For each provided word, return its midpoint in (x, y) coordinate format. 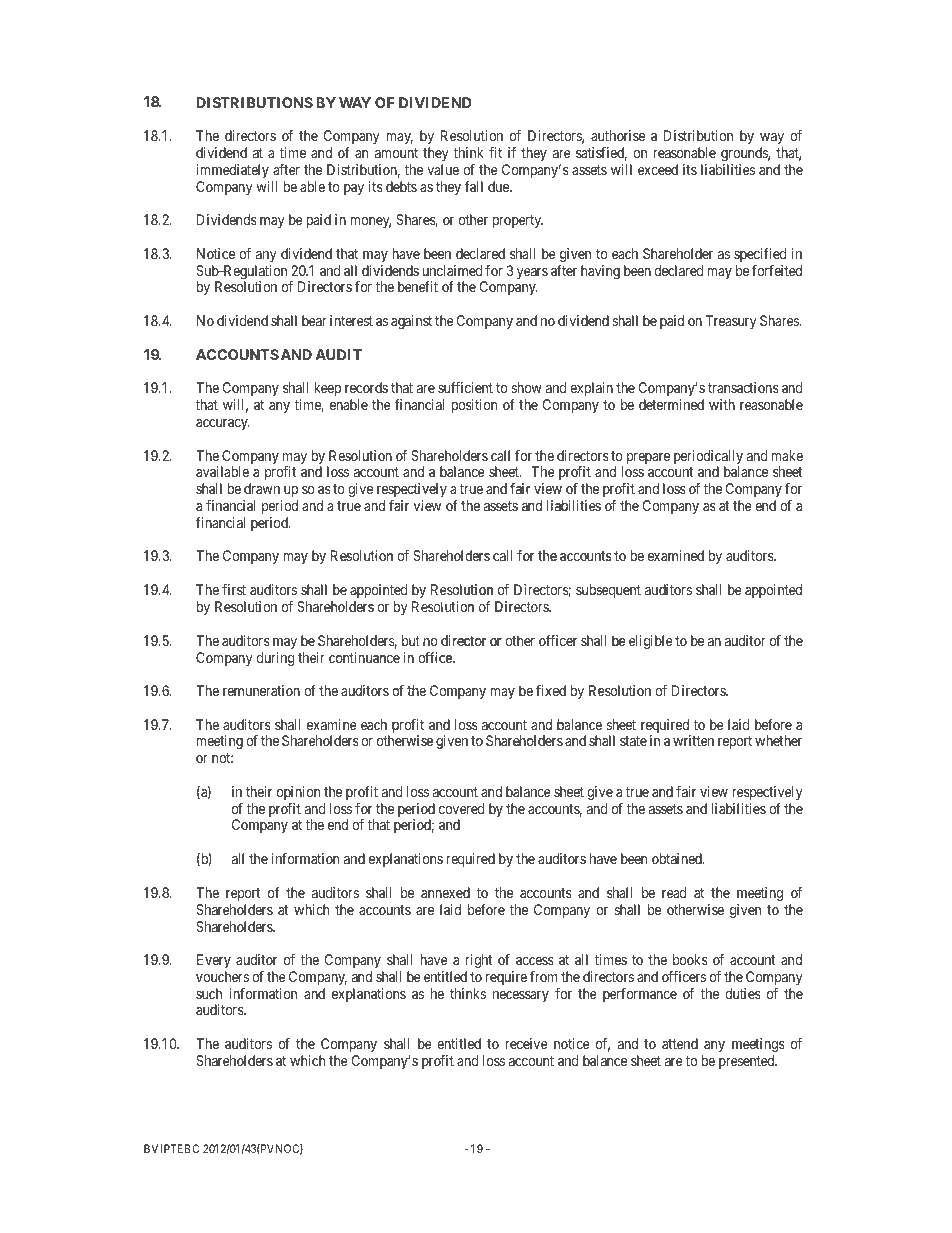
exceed (658, 169)
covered (461, 808)
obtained (678, 858)
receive (526, 1043)
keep (327, 389)
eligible (651, 642)
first (234, 589)
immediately (232, 171)
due (499, 186)
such (209, 993)
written (693, 740)
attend (680, 1043)
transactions (743, 387)
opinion (298, 793)
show (527, 387)
